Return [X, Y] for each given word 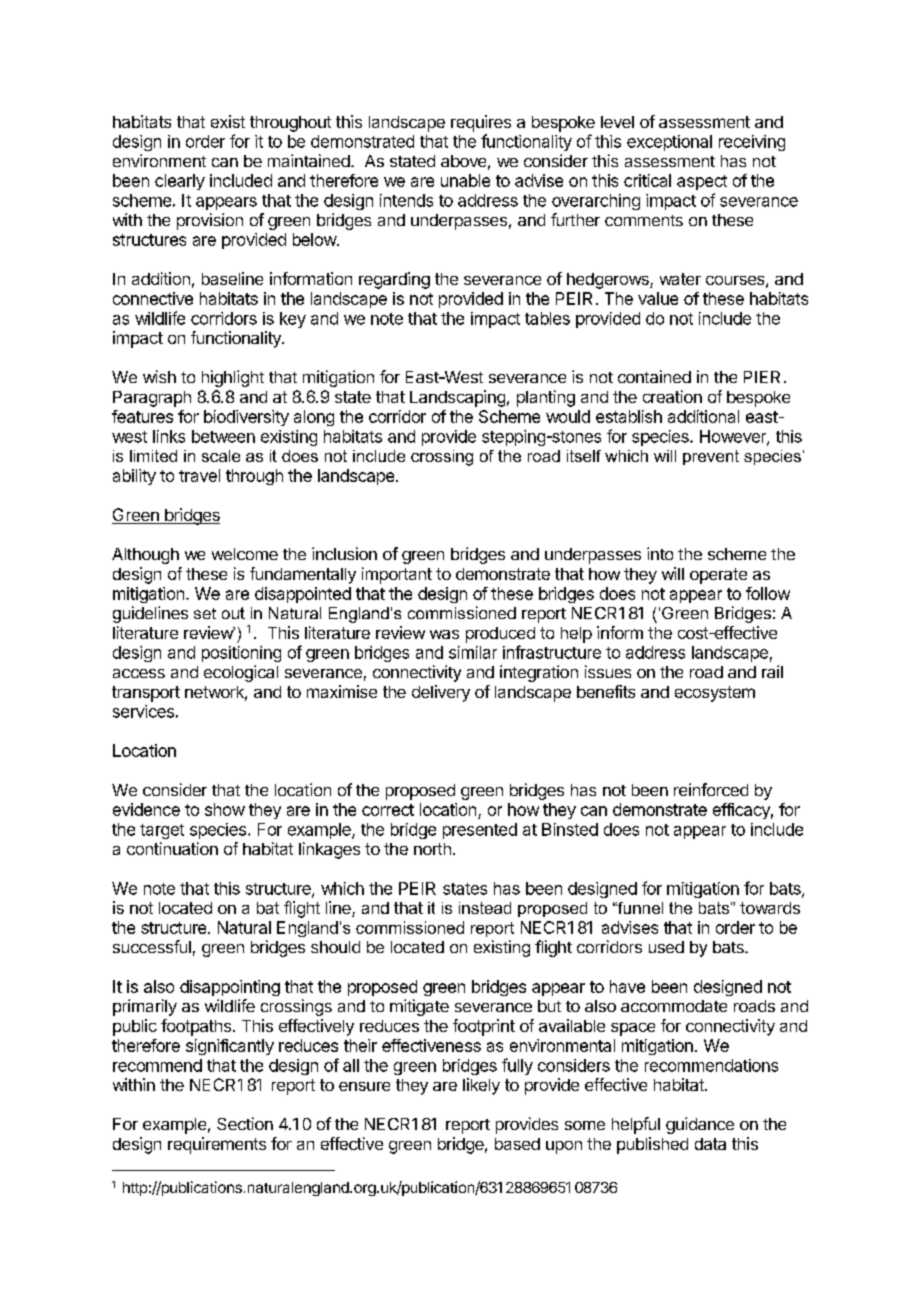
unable [465, 180]
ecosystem [715, 694]
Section [245, 1123]
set [205, 613]
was [444, 634]
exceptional [669, 143]
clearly [180, 182]
